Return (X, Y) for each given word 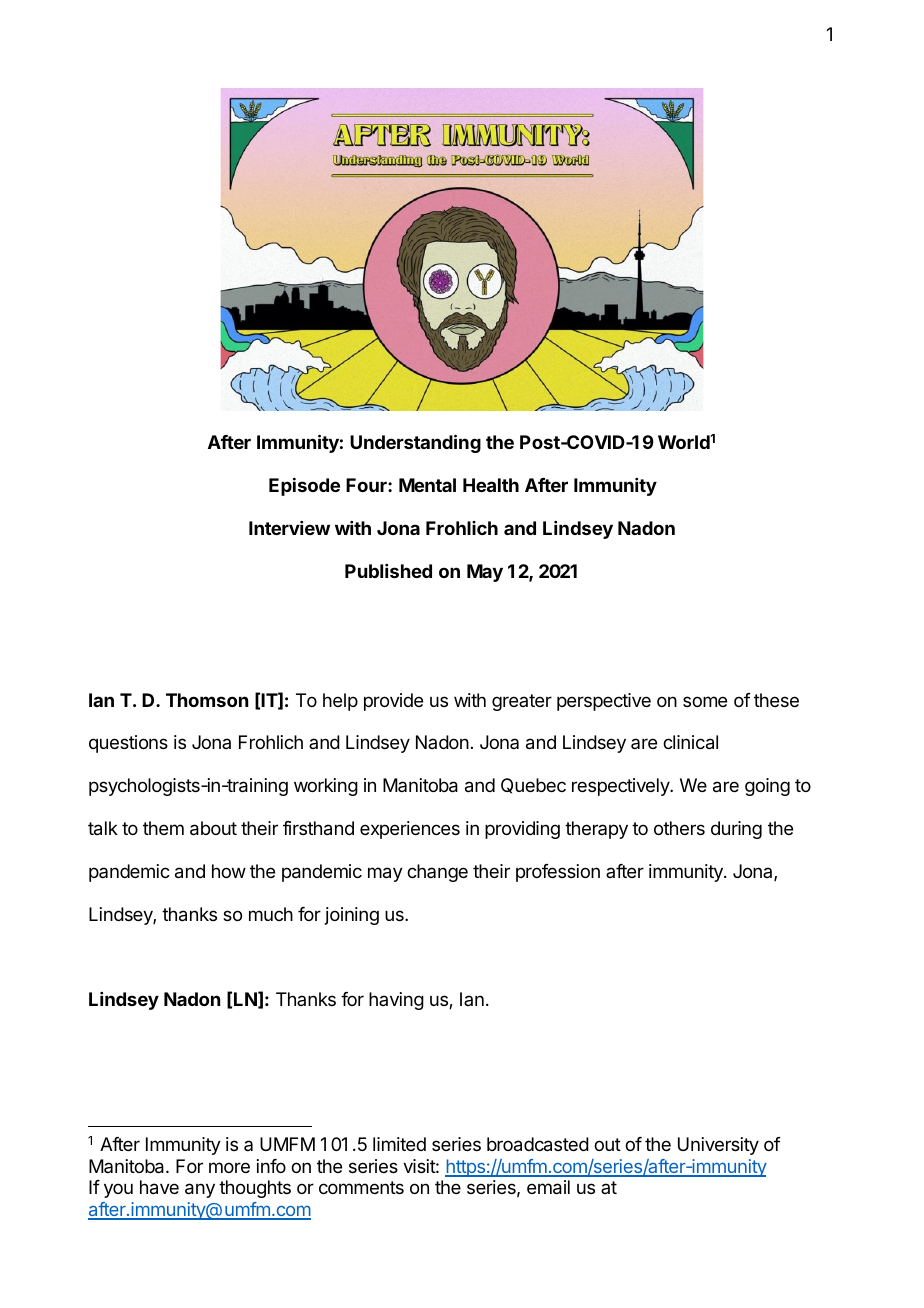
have (159, 1187)
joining (352, 916)
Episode (304, 487)
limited (399, 1144)
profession (558, 873)
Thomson (207, 700)
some (705, 701)
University (718, 1146)
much (271, 914)
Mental (427, 485)
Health (491, 485)
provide (393, 702)
